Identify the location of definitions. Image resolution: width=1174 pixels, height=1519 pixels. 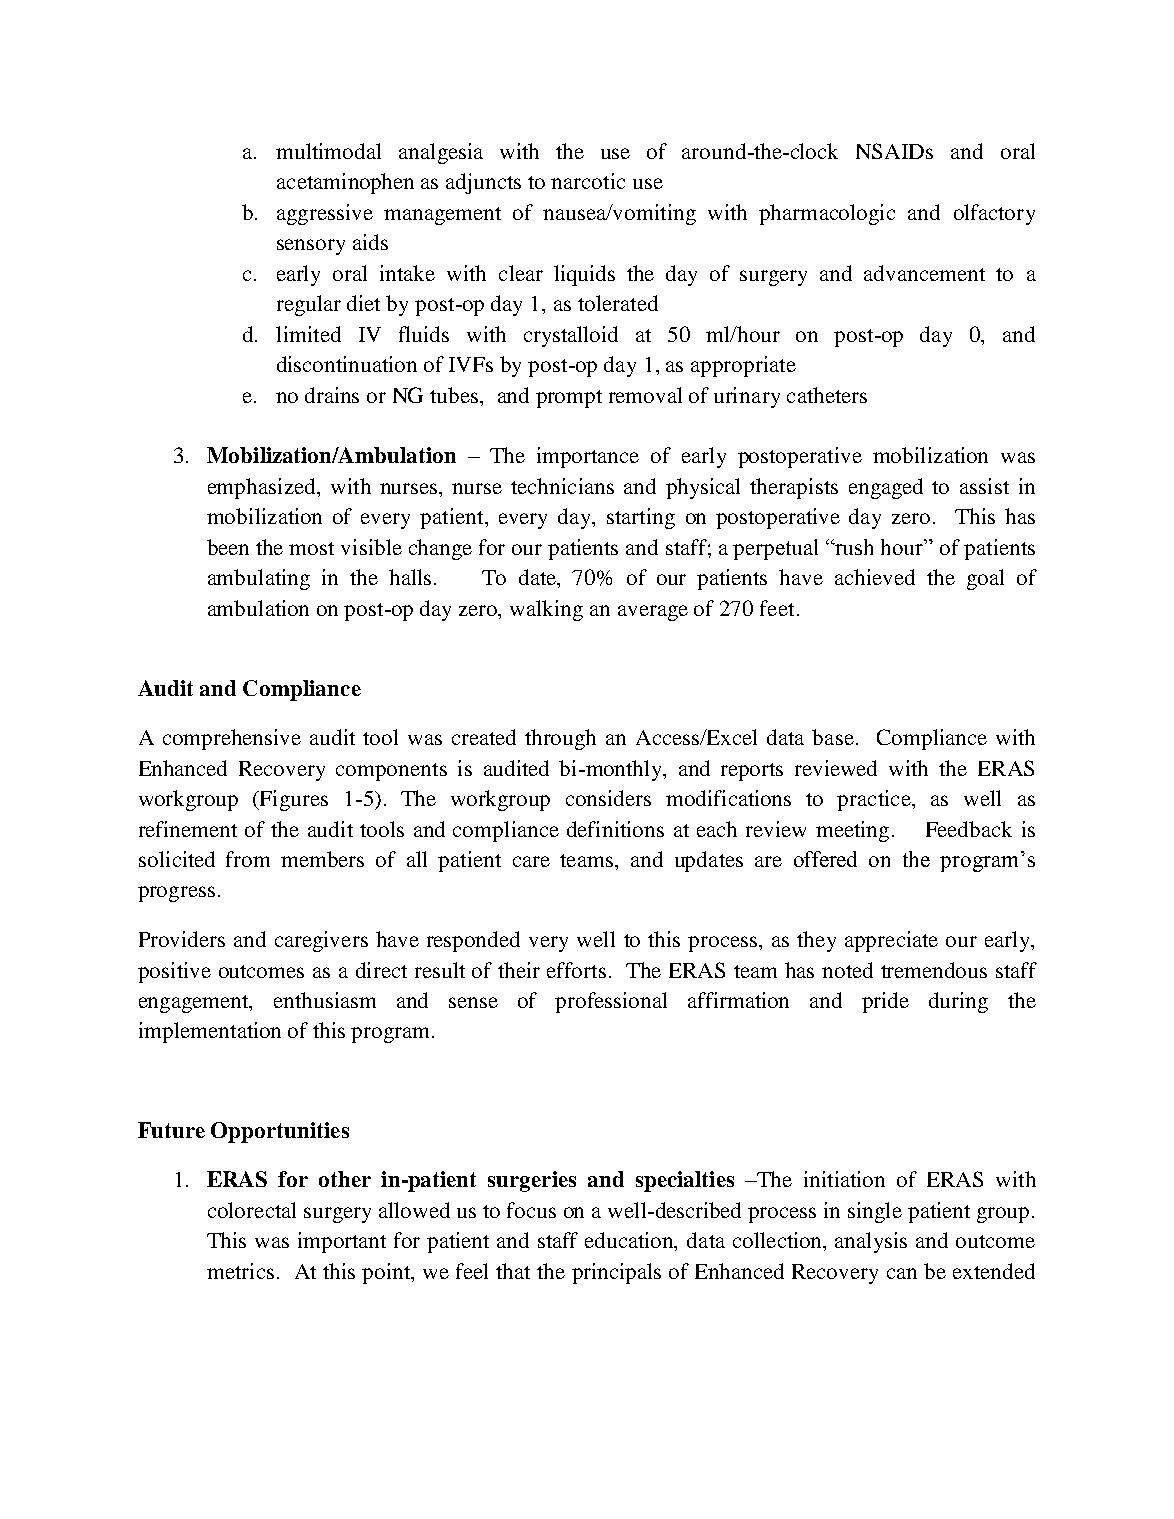
(615, 829).
